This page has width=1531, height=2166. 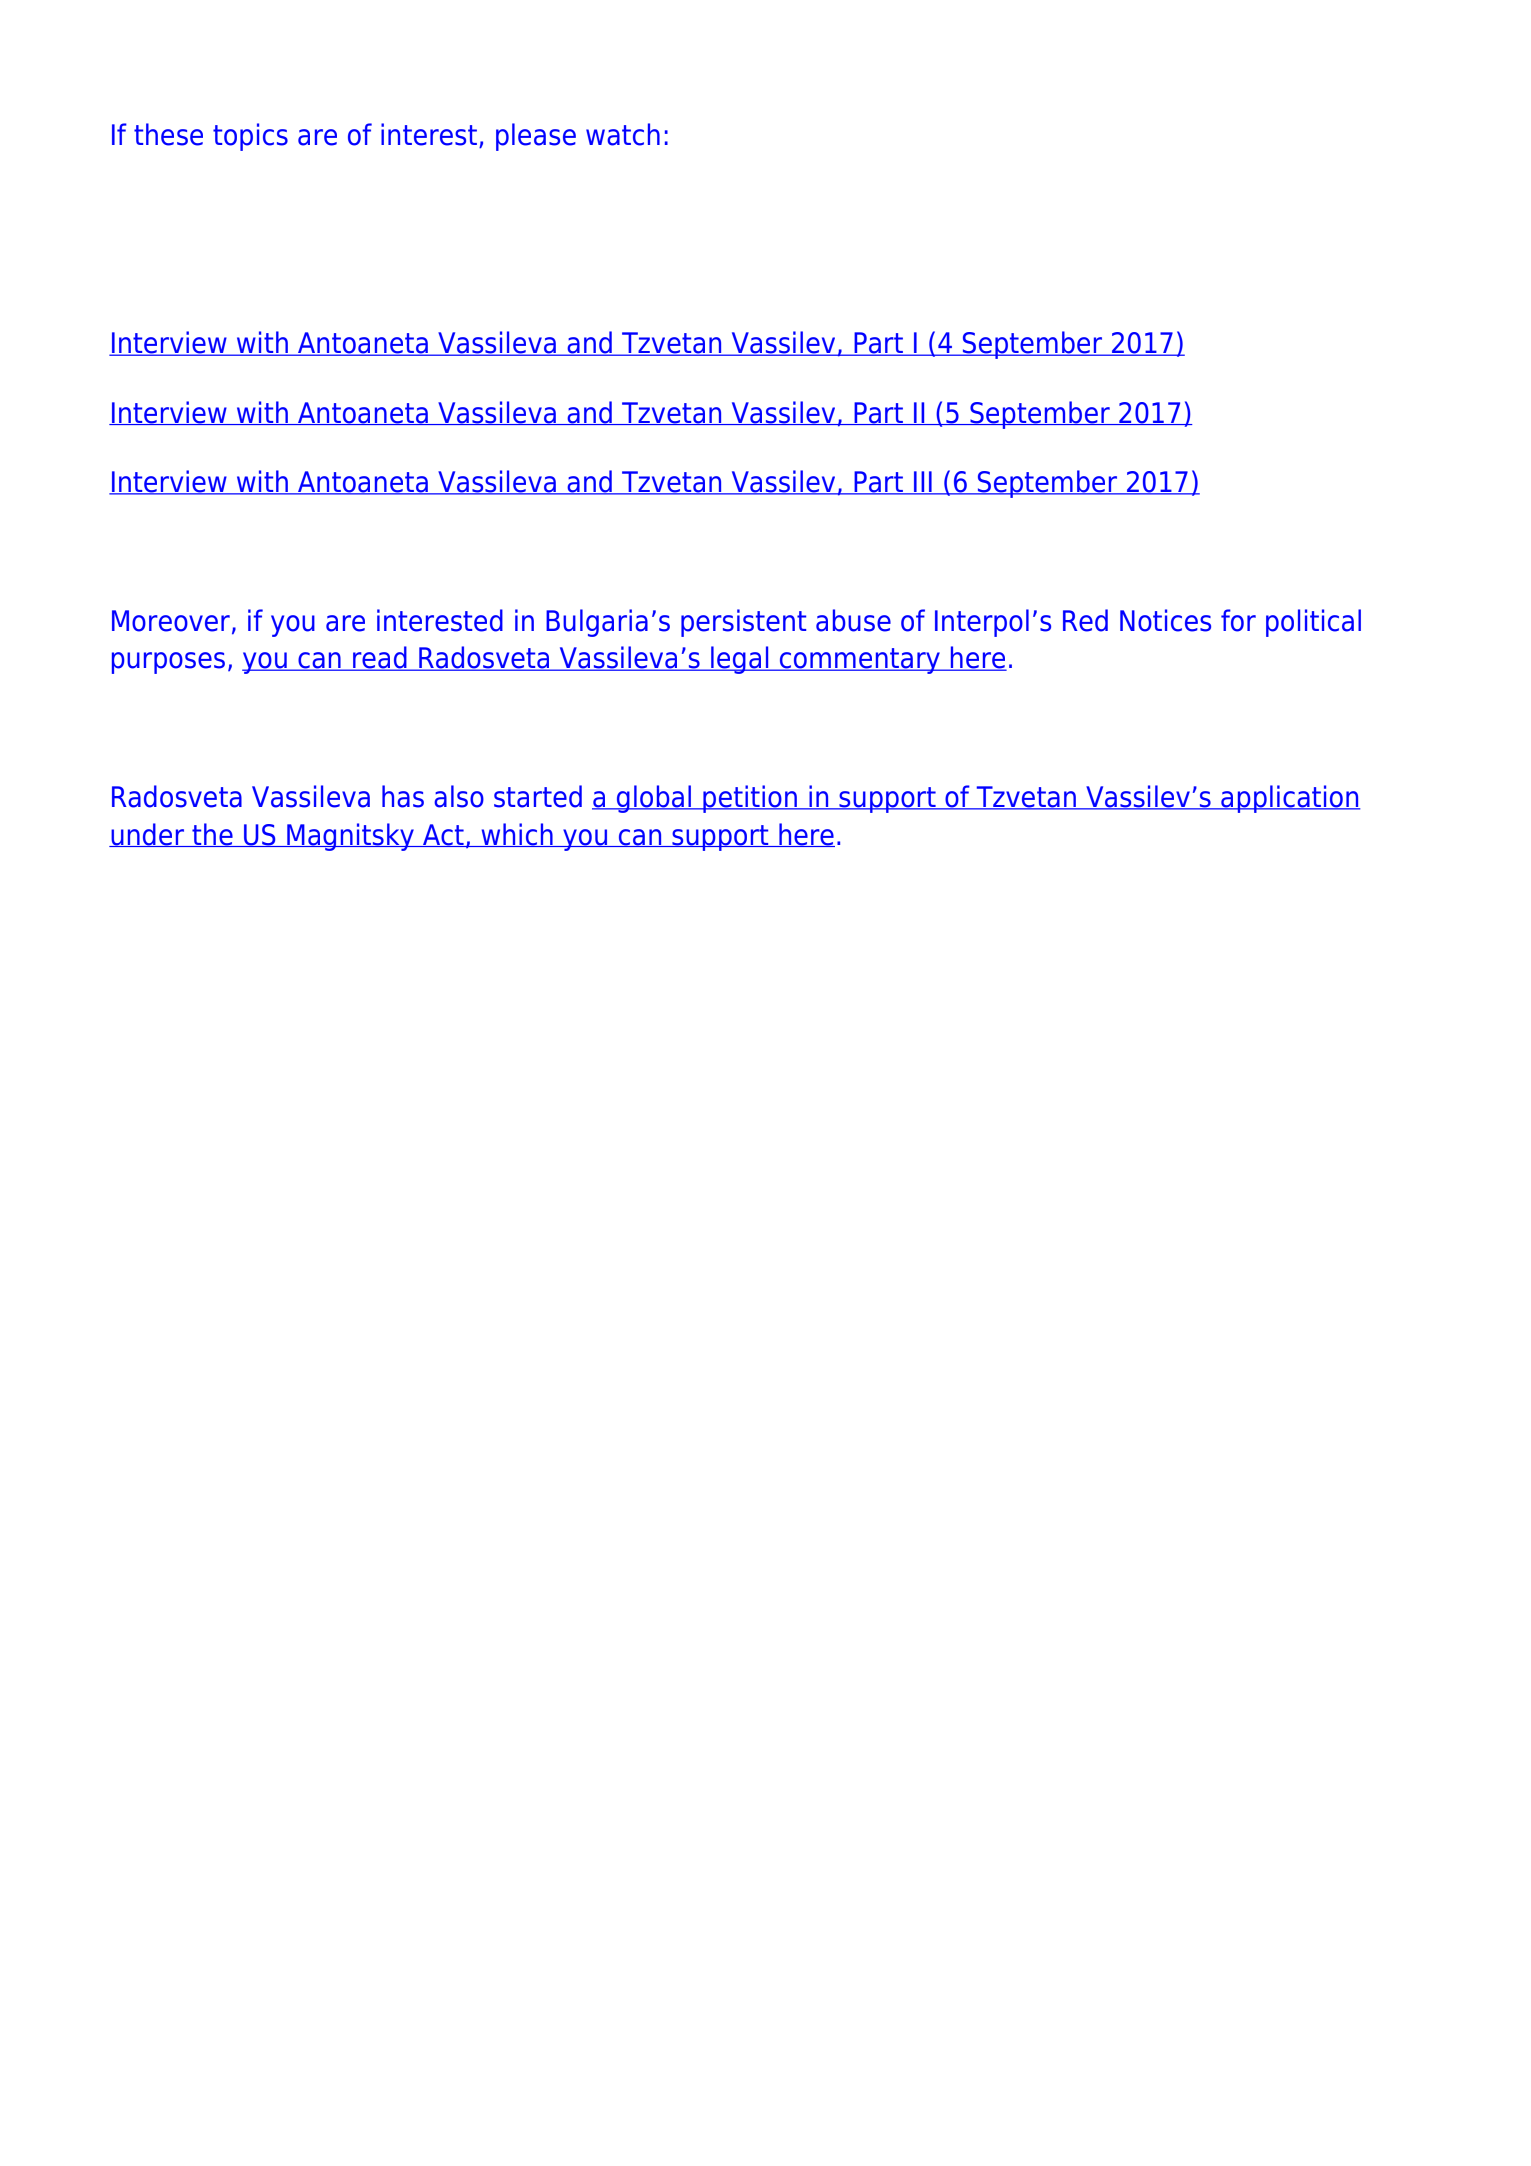 What do you see at coordinates (923, 483) in the page?
I see `III` at bounding box center [923, 483].
